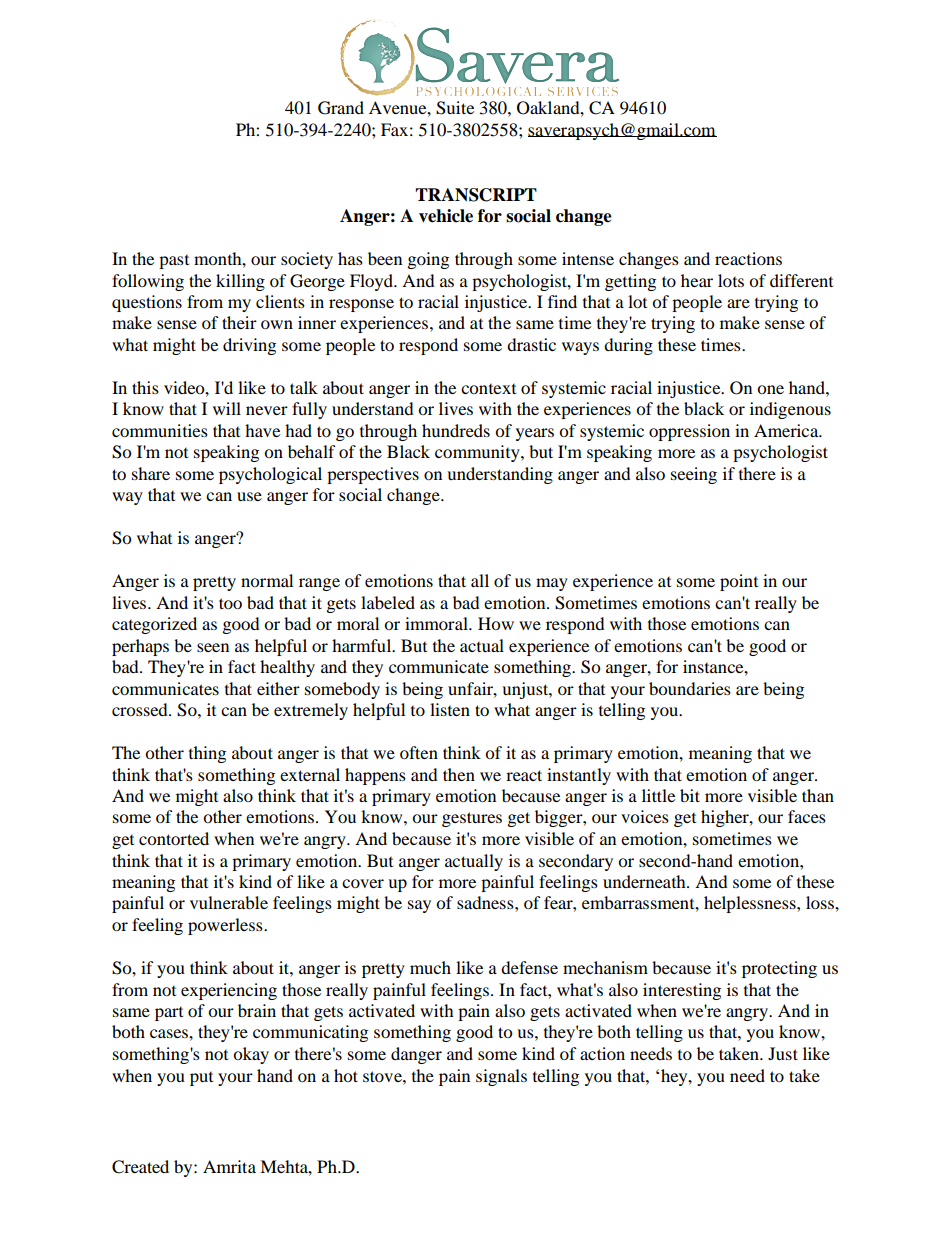 This screenshot has width=952, height=1233. What do you see at coordinates (694, 475) in the screenshot?
I see `seeing` at bounding box center [694, 475].
